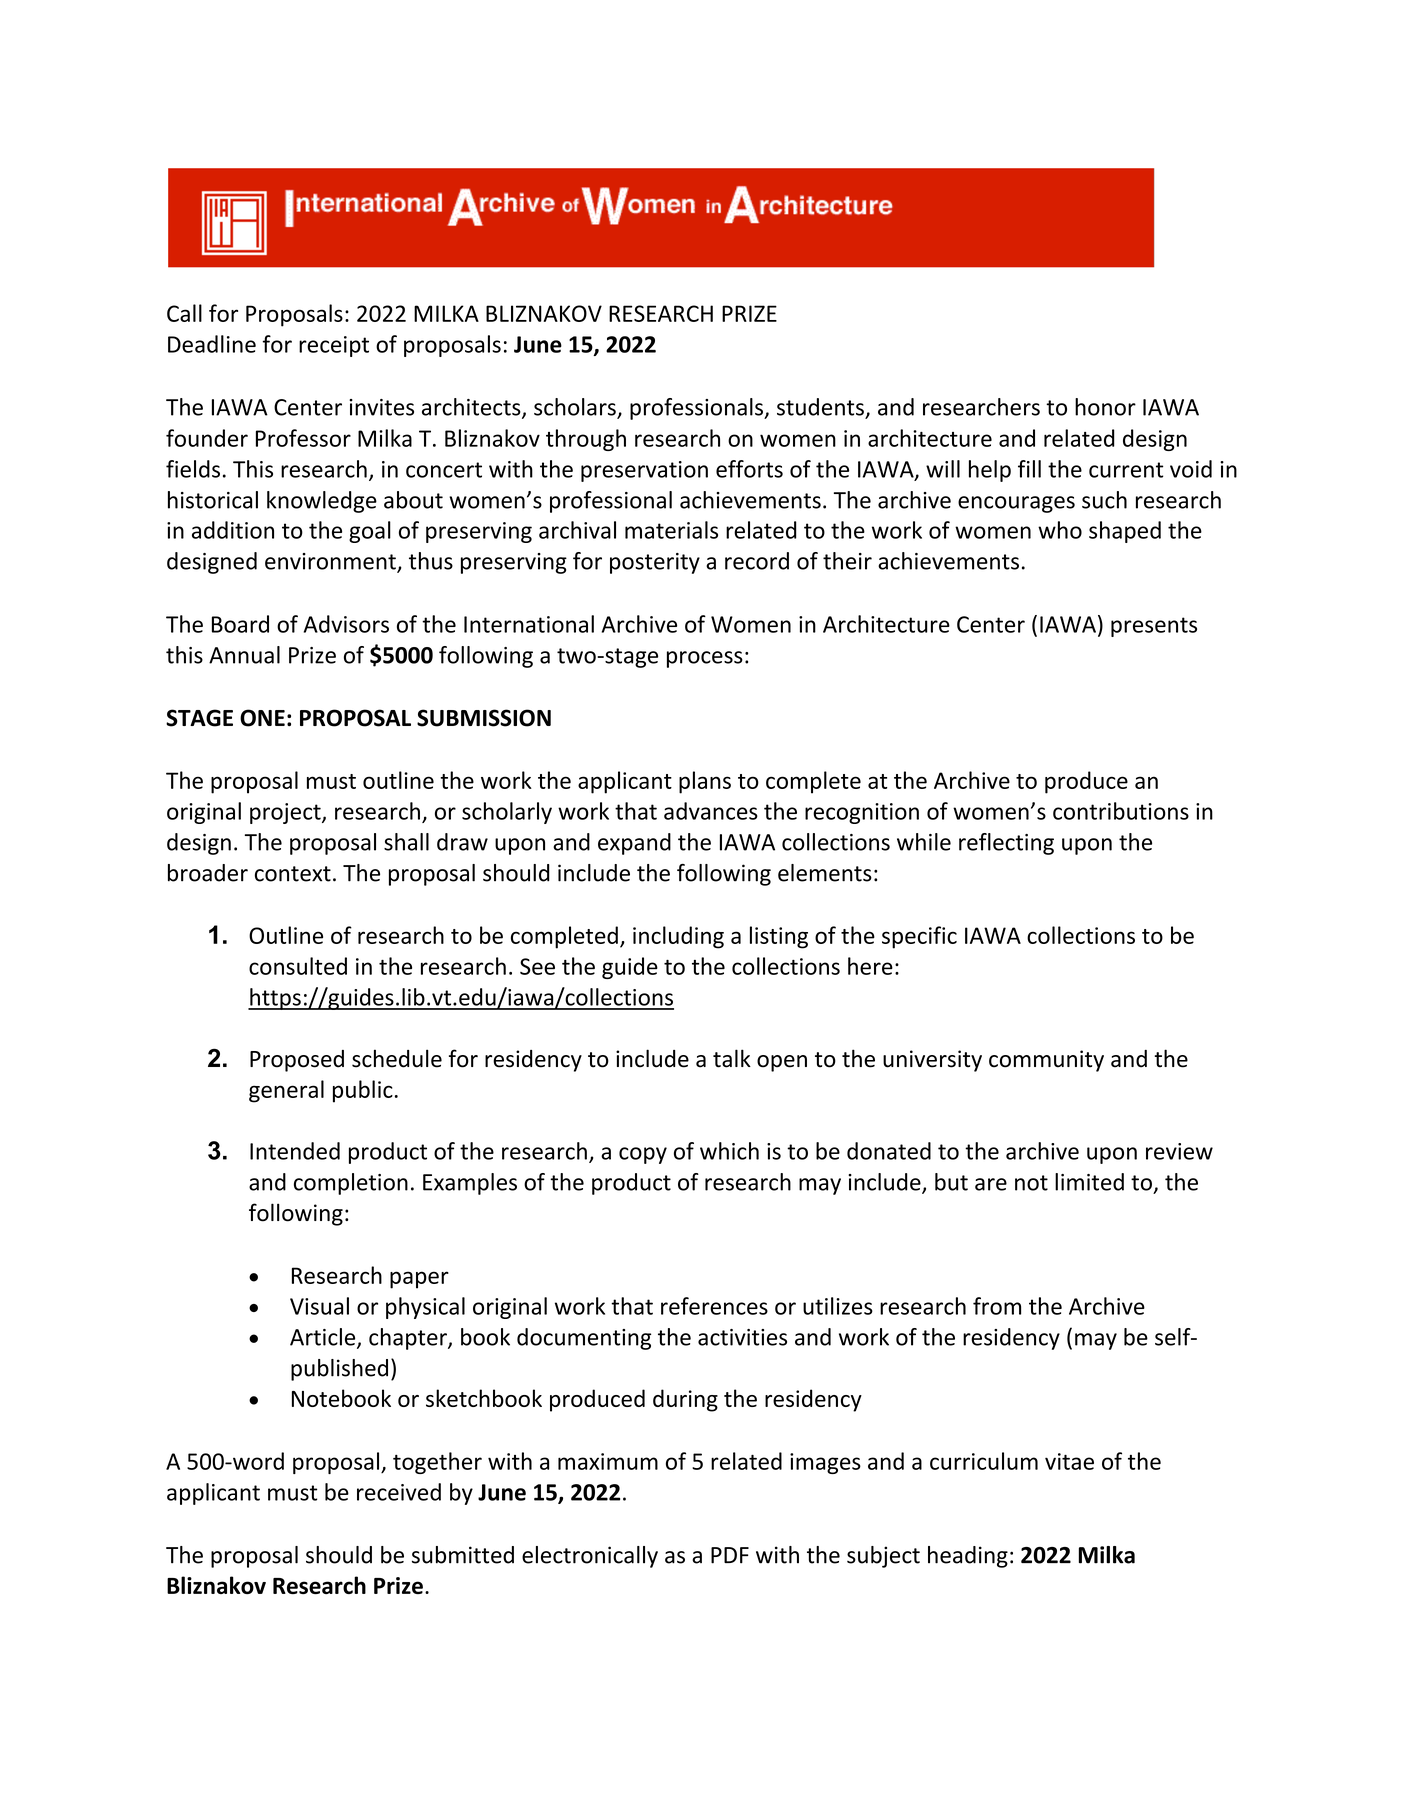 This page has width=1402, height=1815. What do you see at coordinates (351, 1184) in the page?
I see `completion` at bounding box center [351, 1184].
